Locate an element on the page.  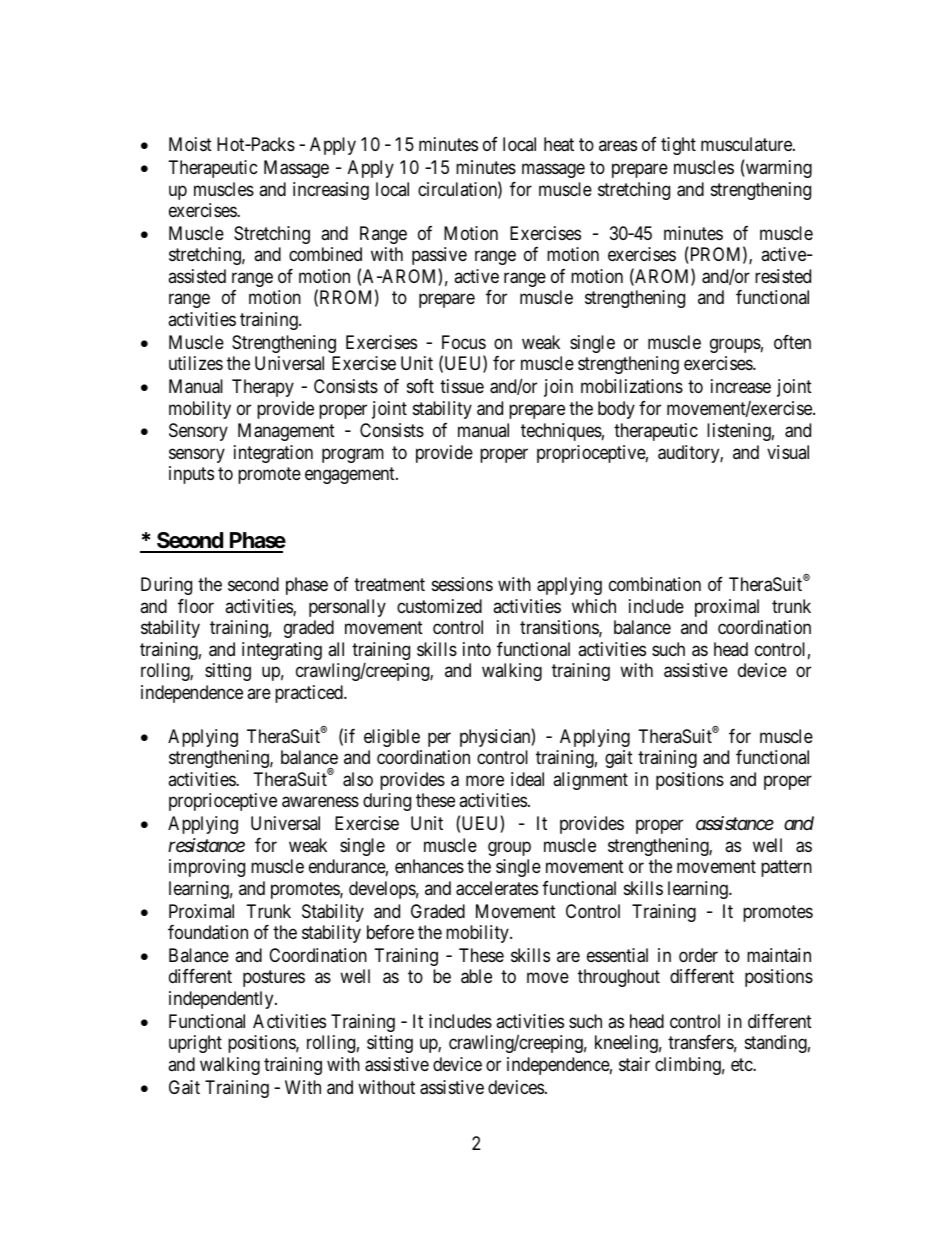
sessions is located at coordinates (462, 584).
